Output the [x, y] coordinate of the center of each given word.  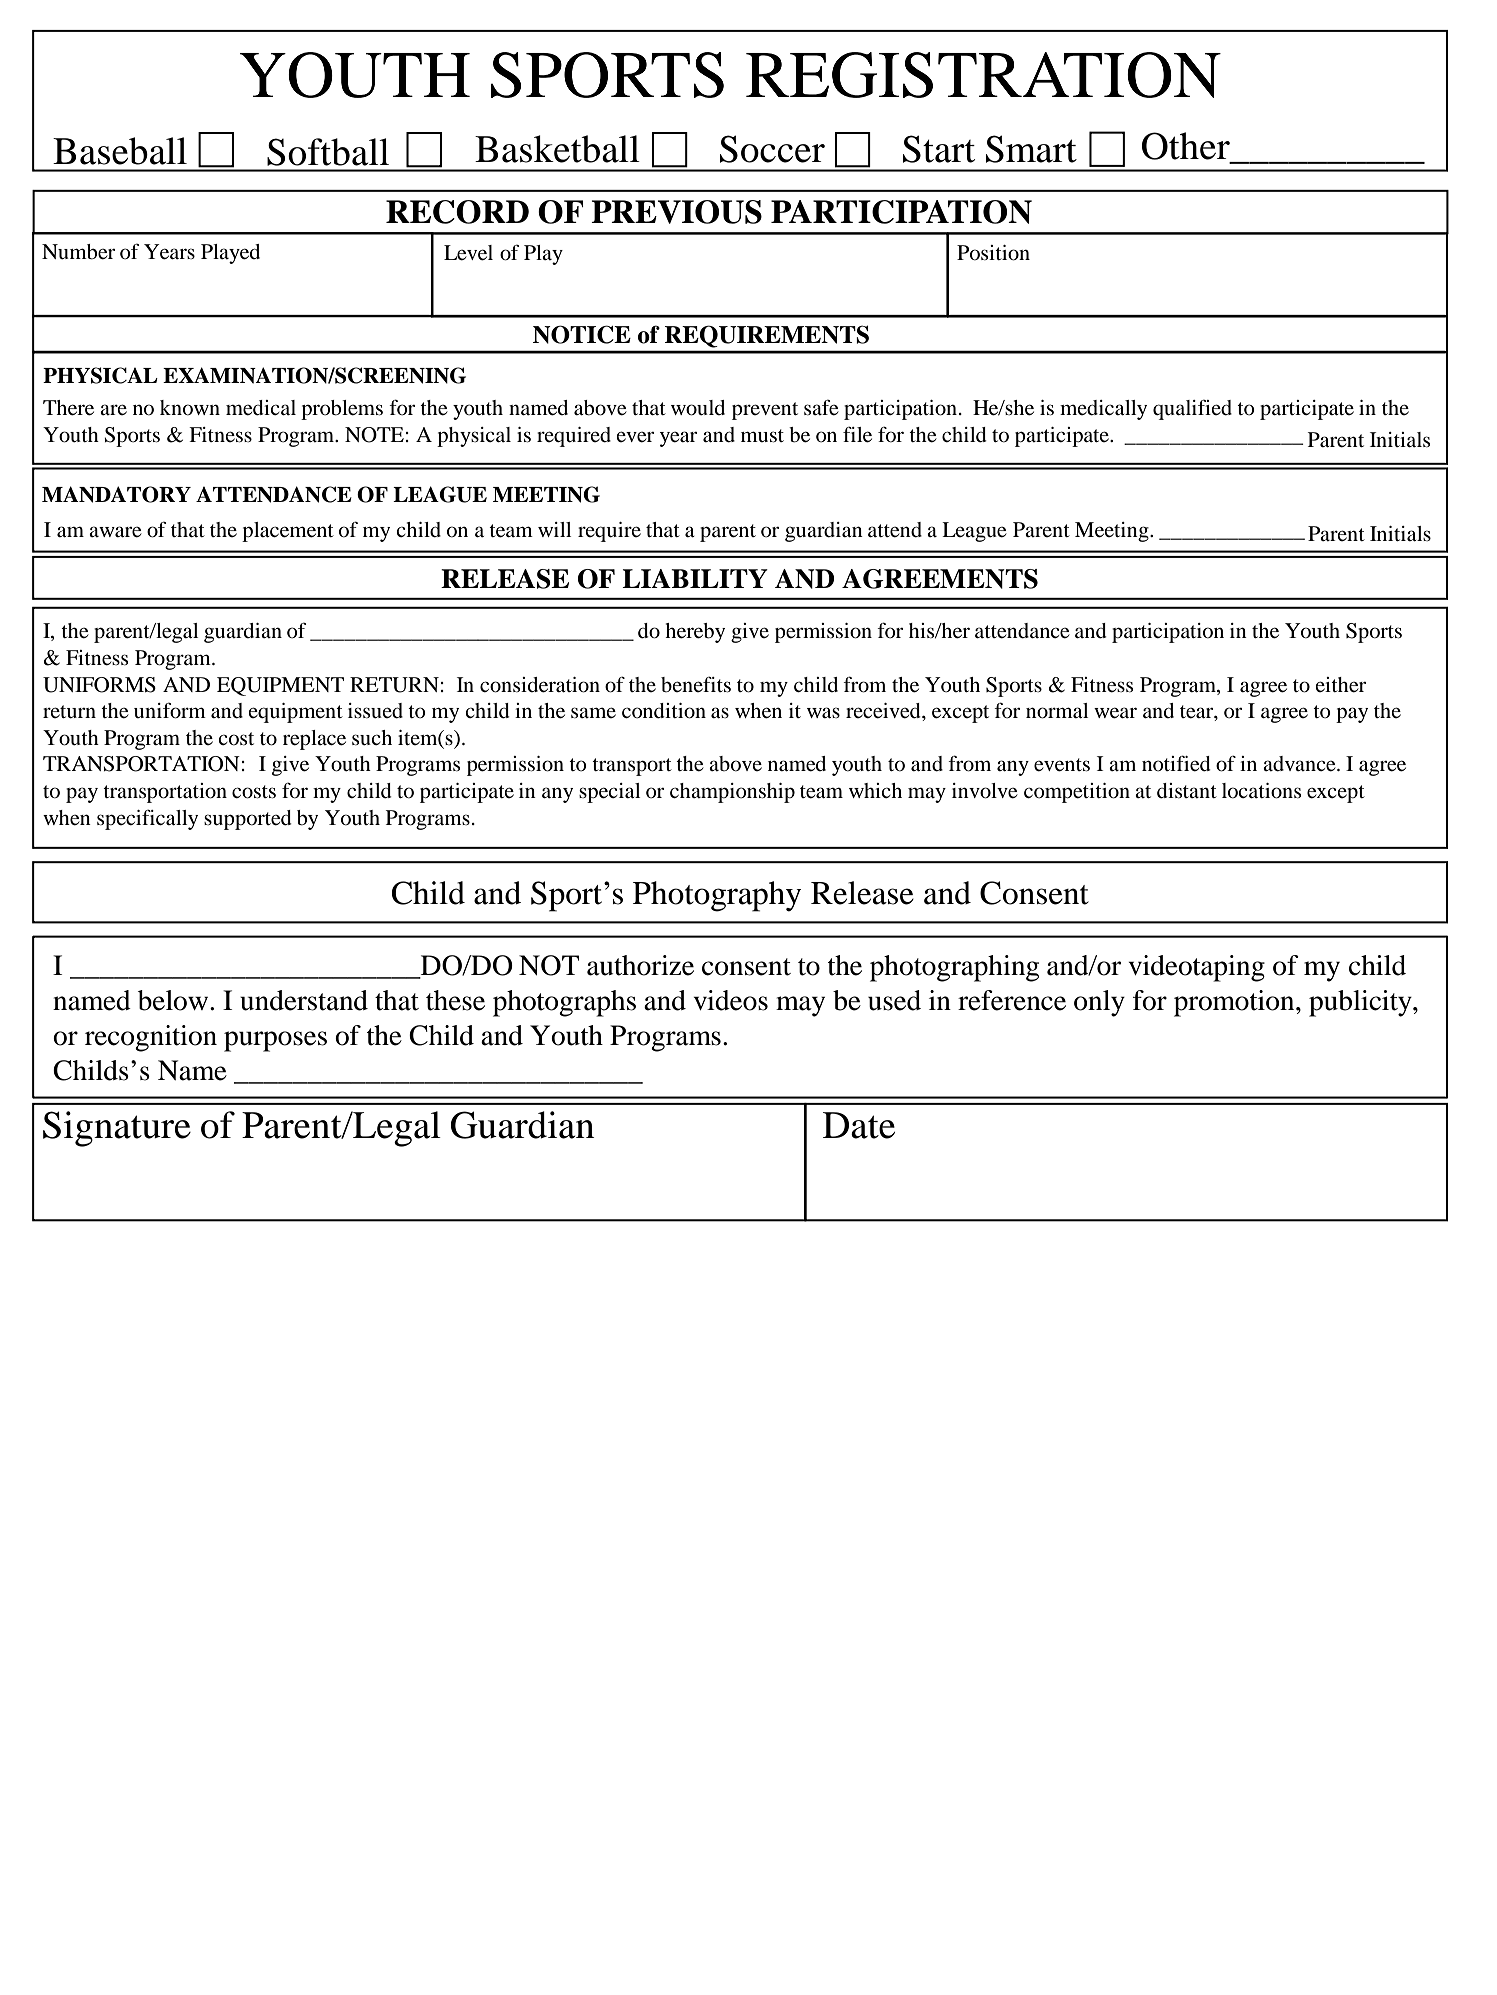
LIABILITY [695, 578]
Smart [1031, 149]
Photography [717, 896]
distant [1187, 791]
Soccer [772, 149]
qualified [1192, 409]
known [190, 408]
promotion [1235, 1003]
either [1340, 685]
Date [859, 1125]
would [698, 408]
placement [288, 532]
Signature [117, 1129]
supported [248, 820]
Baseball [120, 151]
